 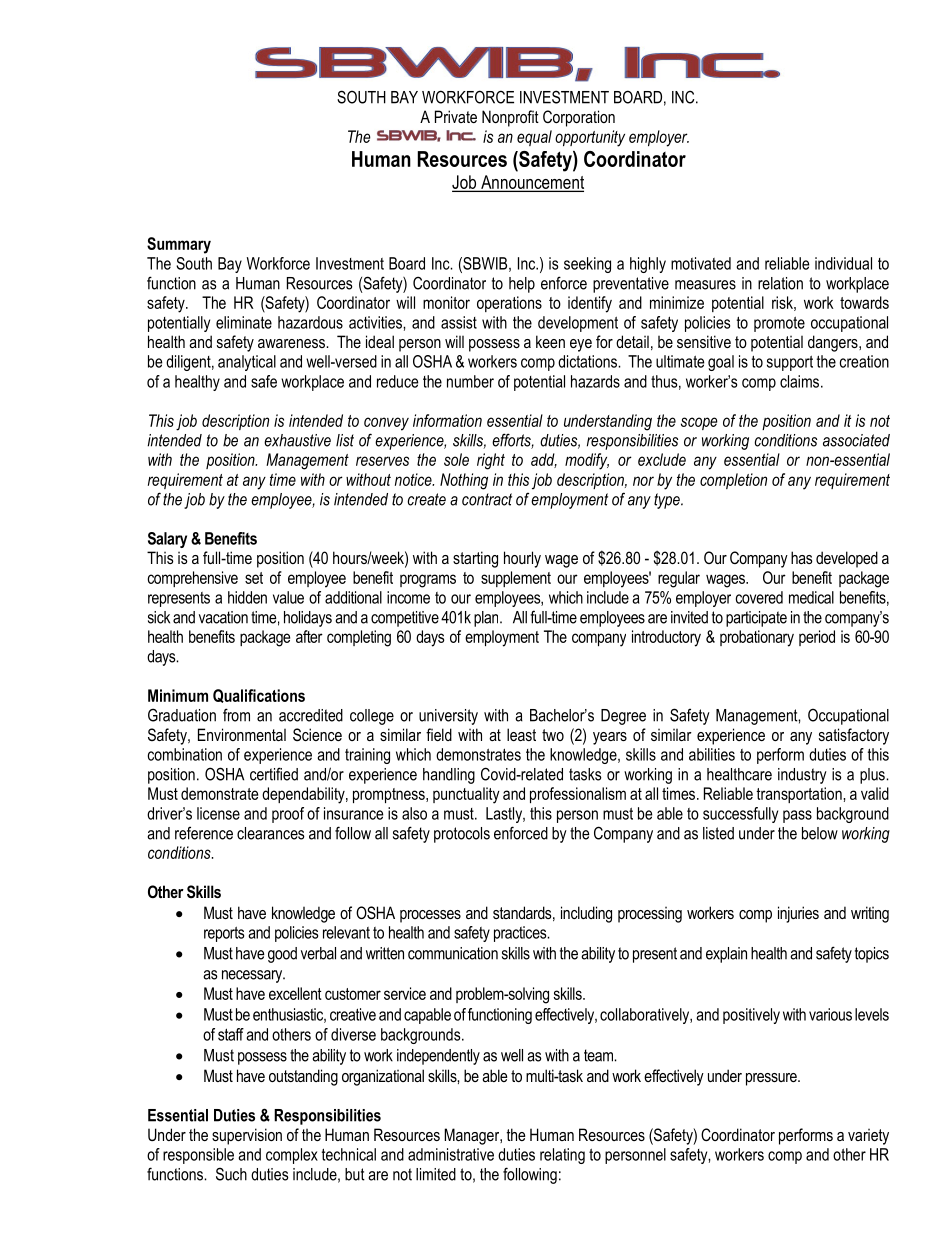 I want to click on least, so click(x=521, y=734).
